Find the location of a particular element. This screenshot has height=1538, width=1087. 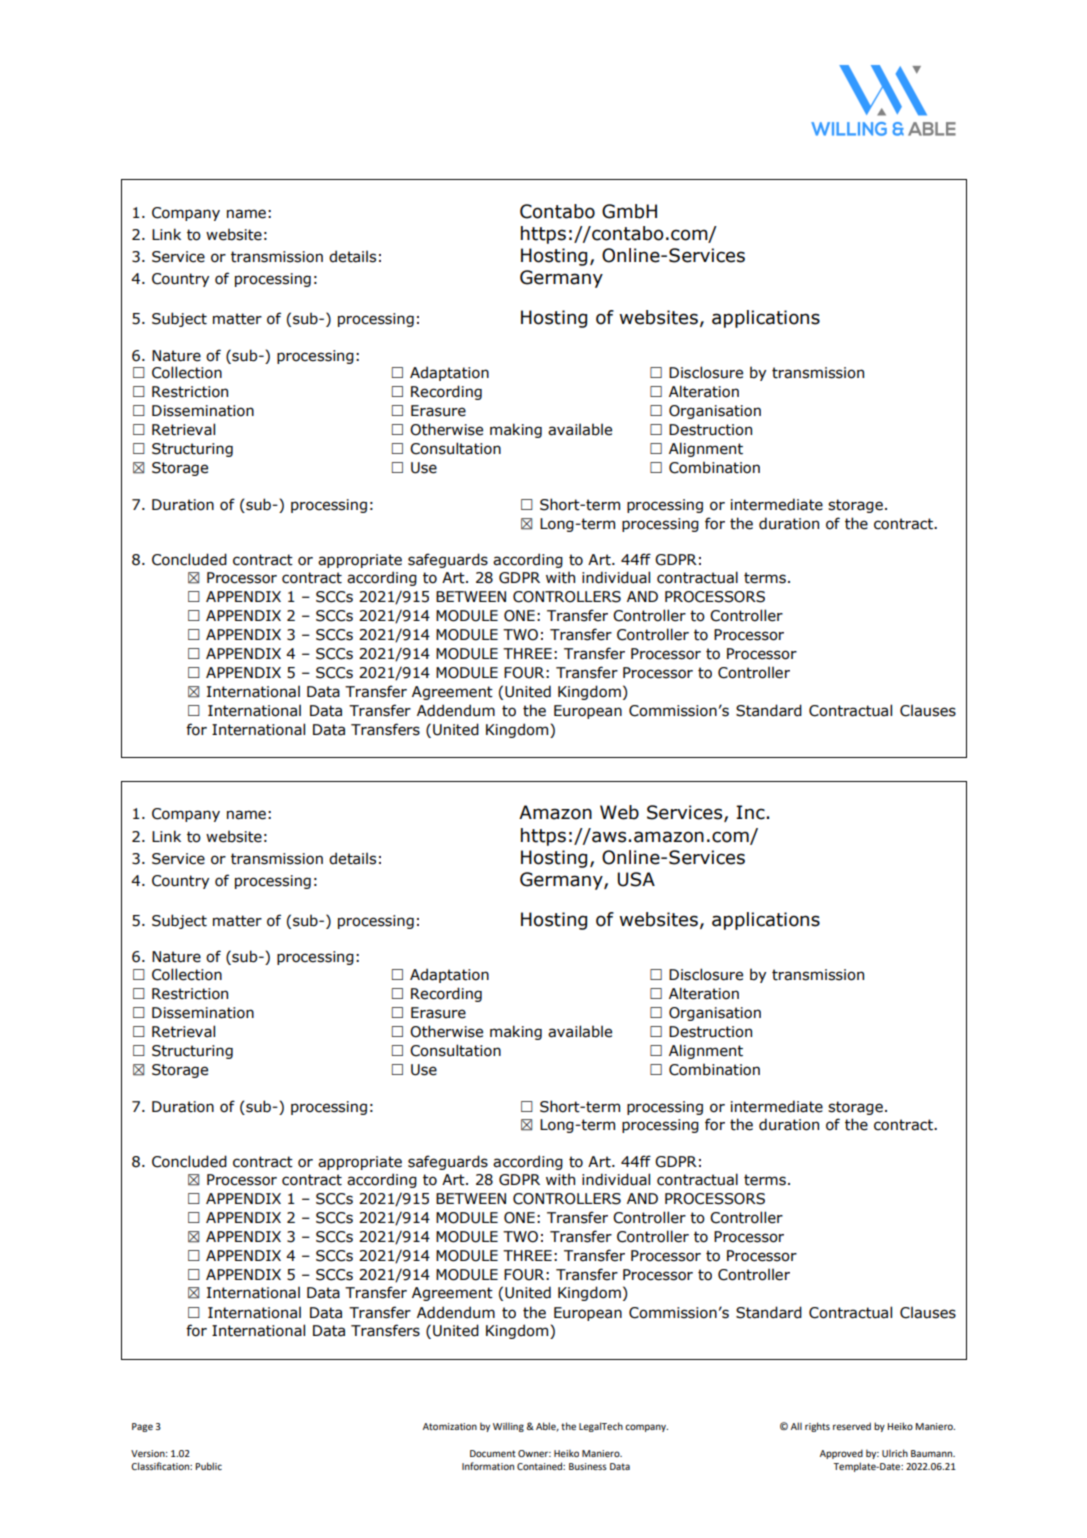

Ulrich is located at coordinates (895, 1453).
